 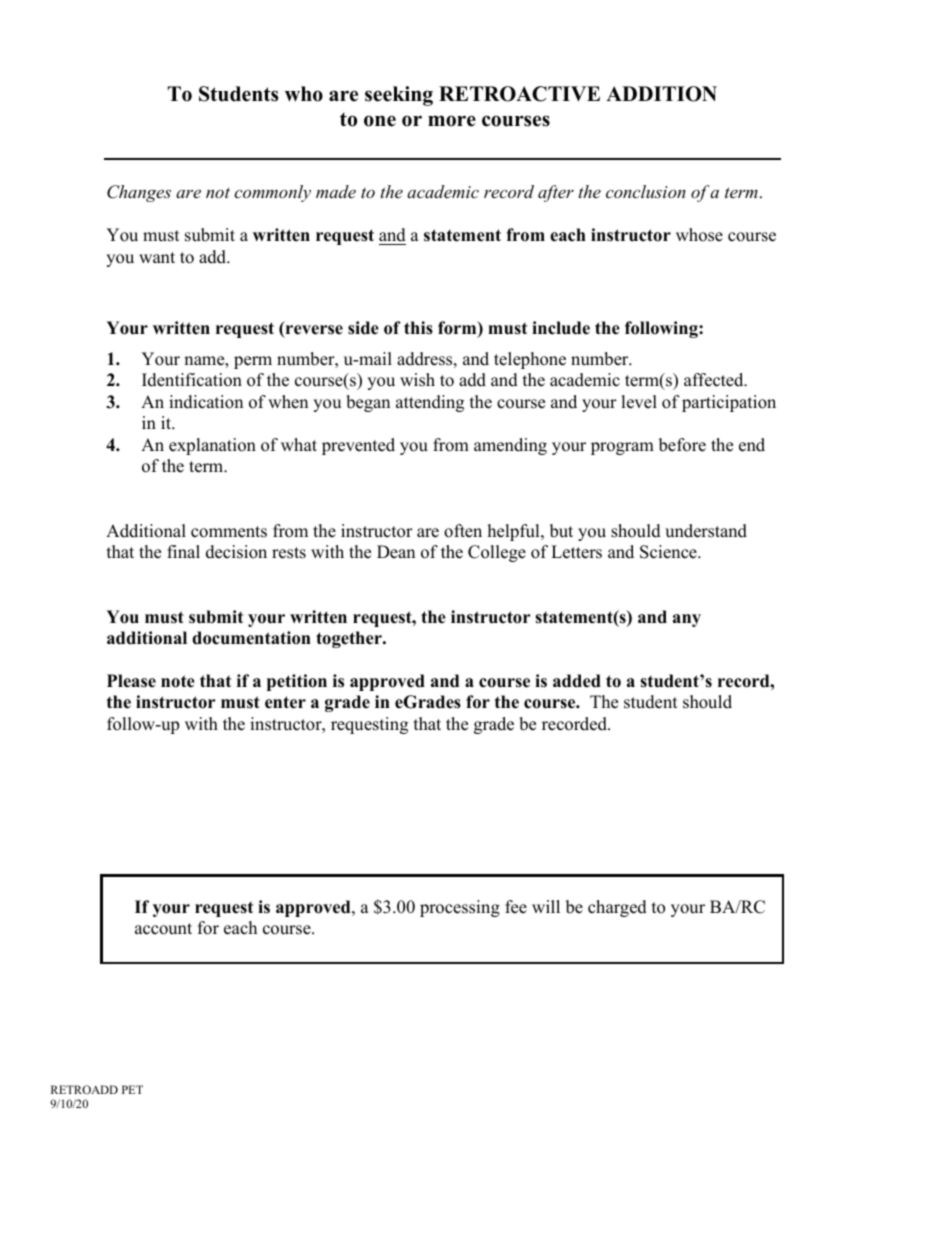 I want to click on any, so click(x=687, y=620).
